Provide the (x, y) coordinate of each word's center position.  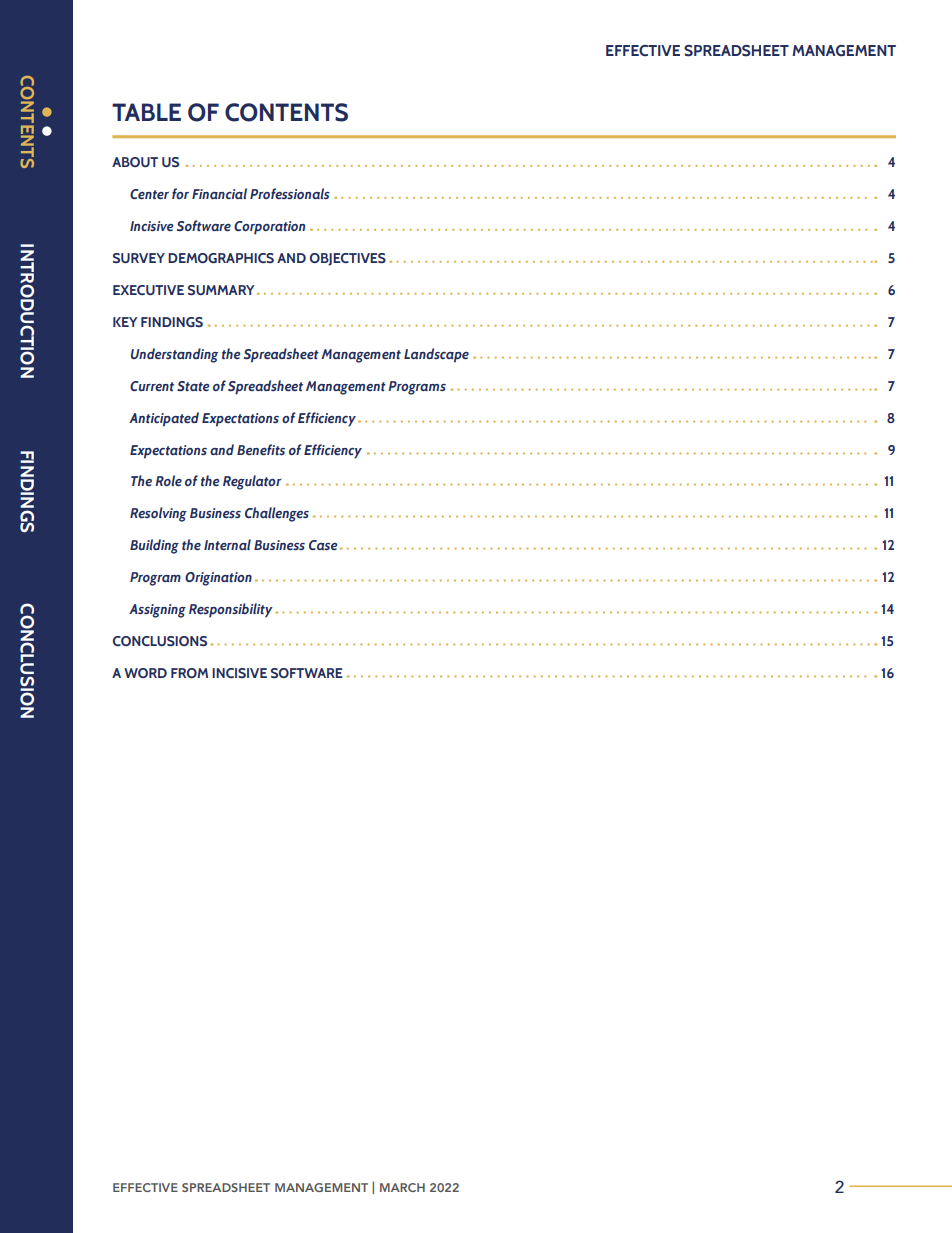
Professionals (290, 193)
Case (323, 545)
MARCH (402, 1187)
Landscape (436, 355)
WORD (145, 673)
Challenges (277, 514)
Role (168, 480)
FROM (189, 673)
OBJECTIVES (348, 259)
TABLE (146, 112)
